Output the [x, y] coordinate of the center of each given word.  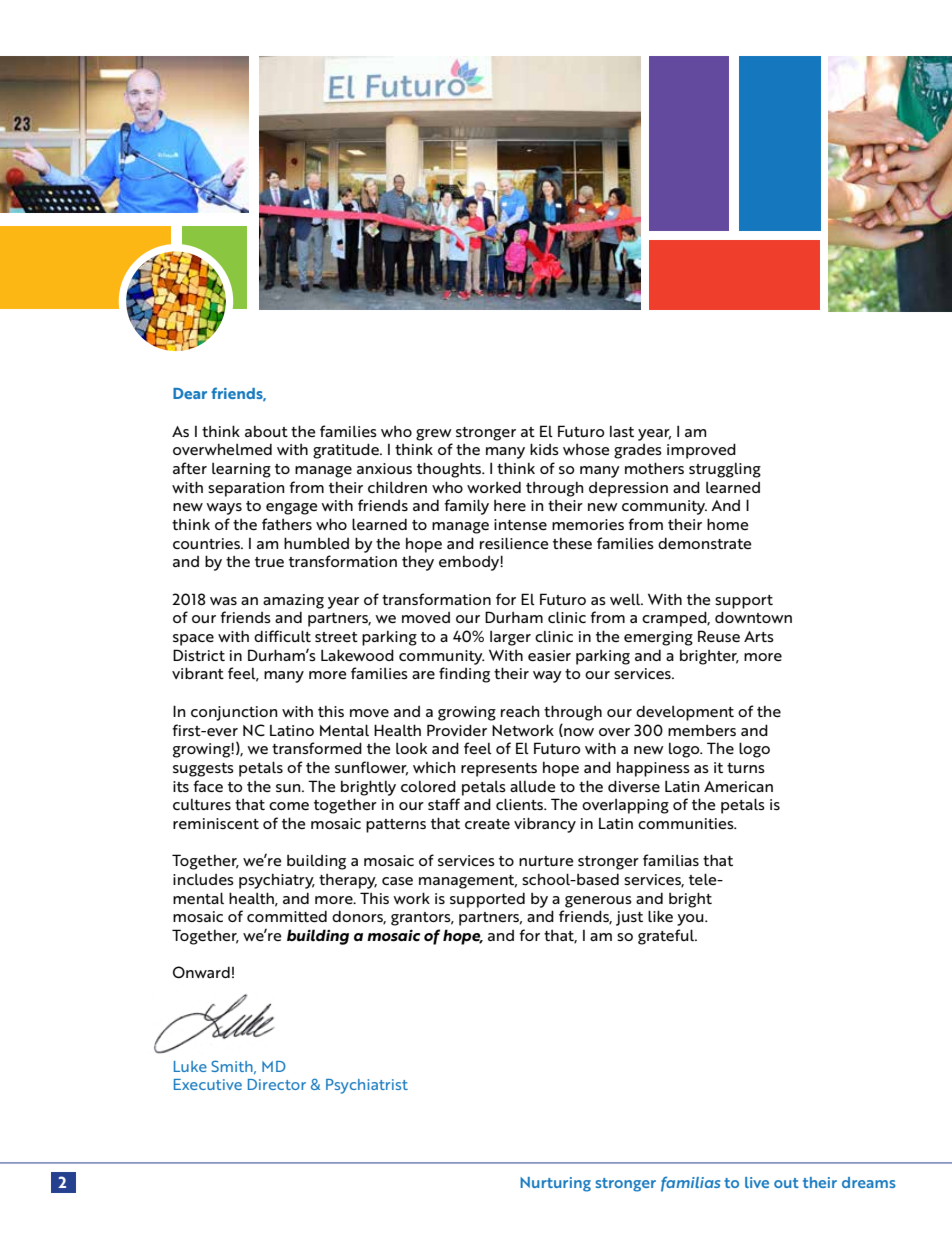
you [691, 920]
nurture [546, 861]
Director [277, 1084]
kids [544, 449]
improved [701, 451]
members [702, 730]
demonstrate [705, 543]
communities [687, 823]
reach [520, 711]
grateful [667, 937]
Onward [201, 972]
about [266, 431]
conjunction [234, 713]
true [269, 562]
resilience [514, 543]
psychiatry [277, 881]
